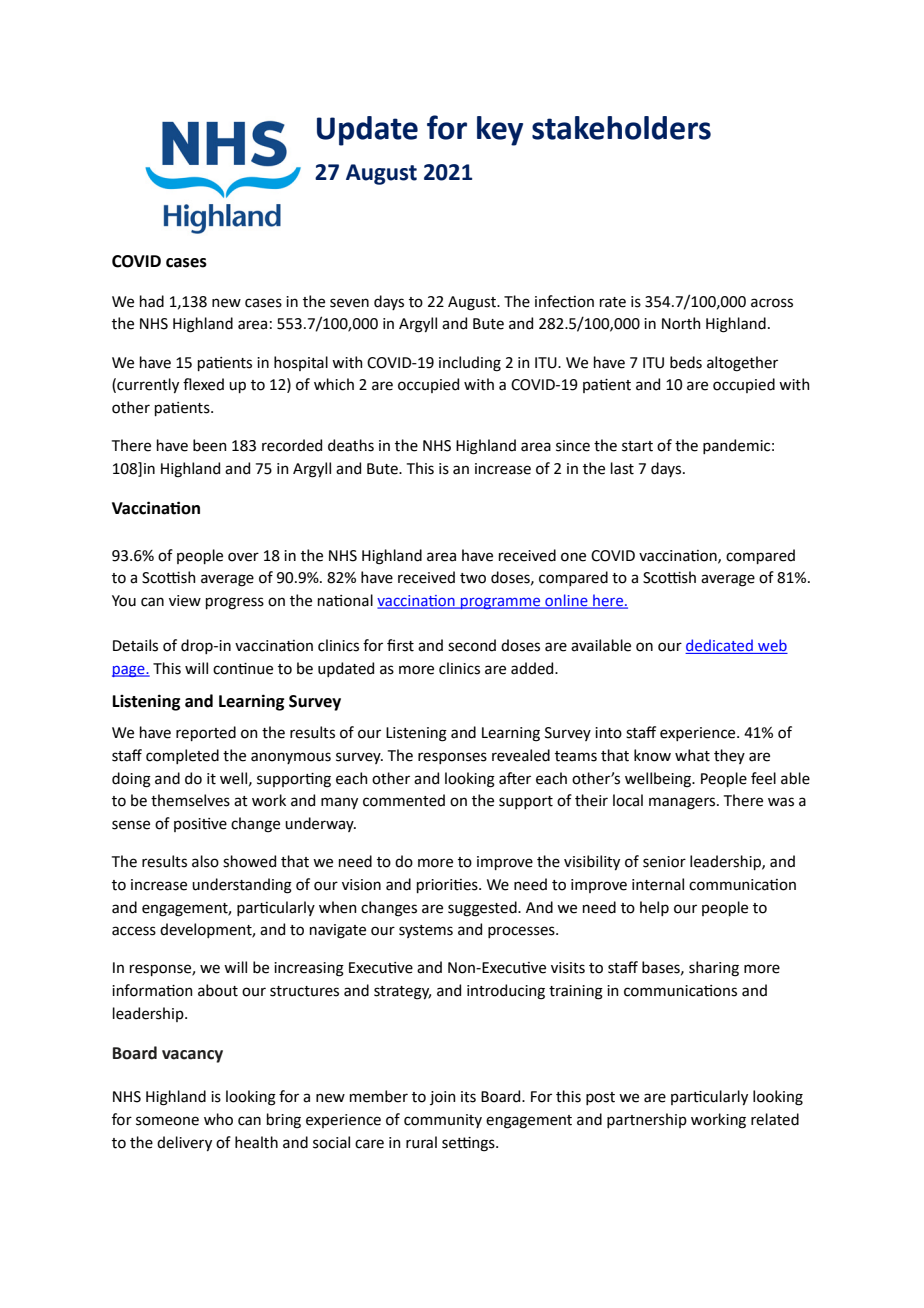 Image resolution: width=924 pixels, height=1308 pixels. Describe the element at coordinates (683, 803) in the screenshot. I see `managers` at that location.
